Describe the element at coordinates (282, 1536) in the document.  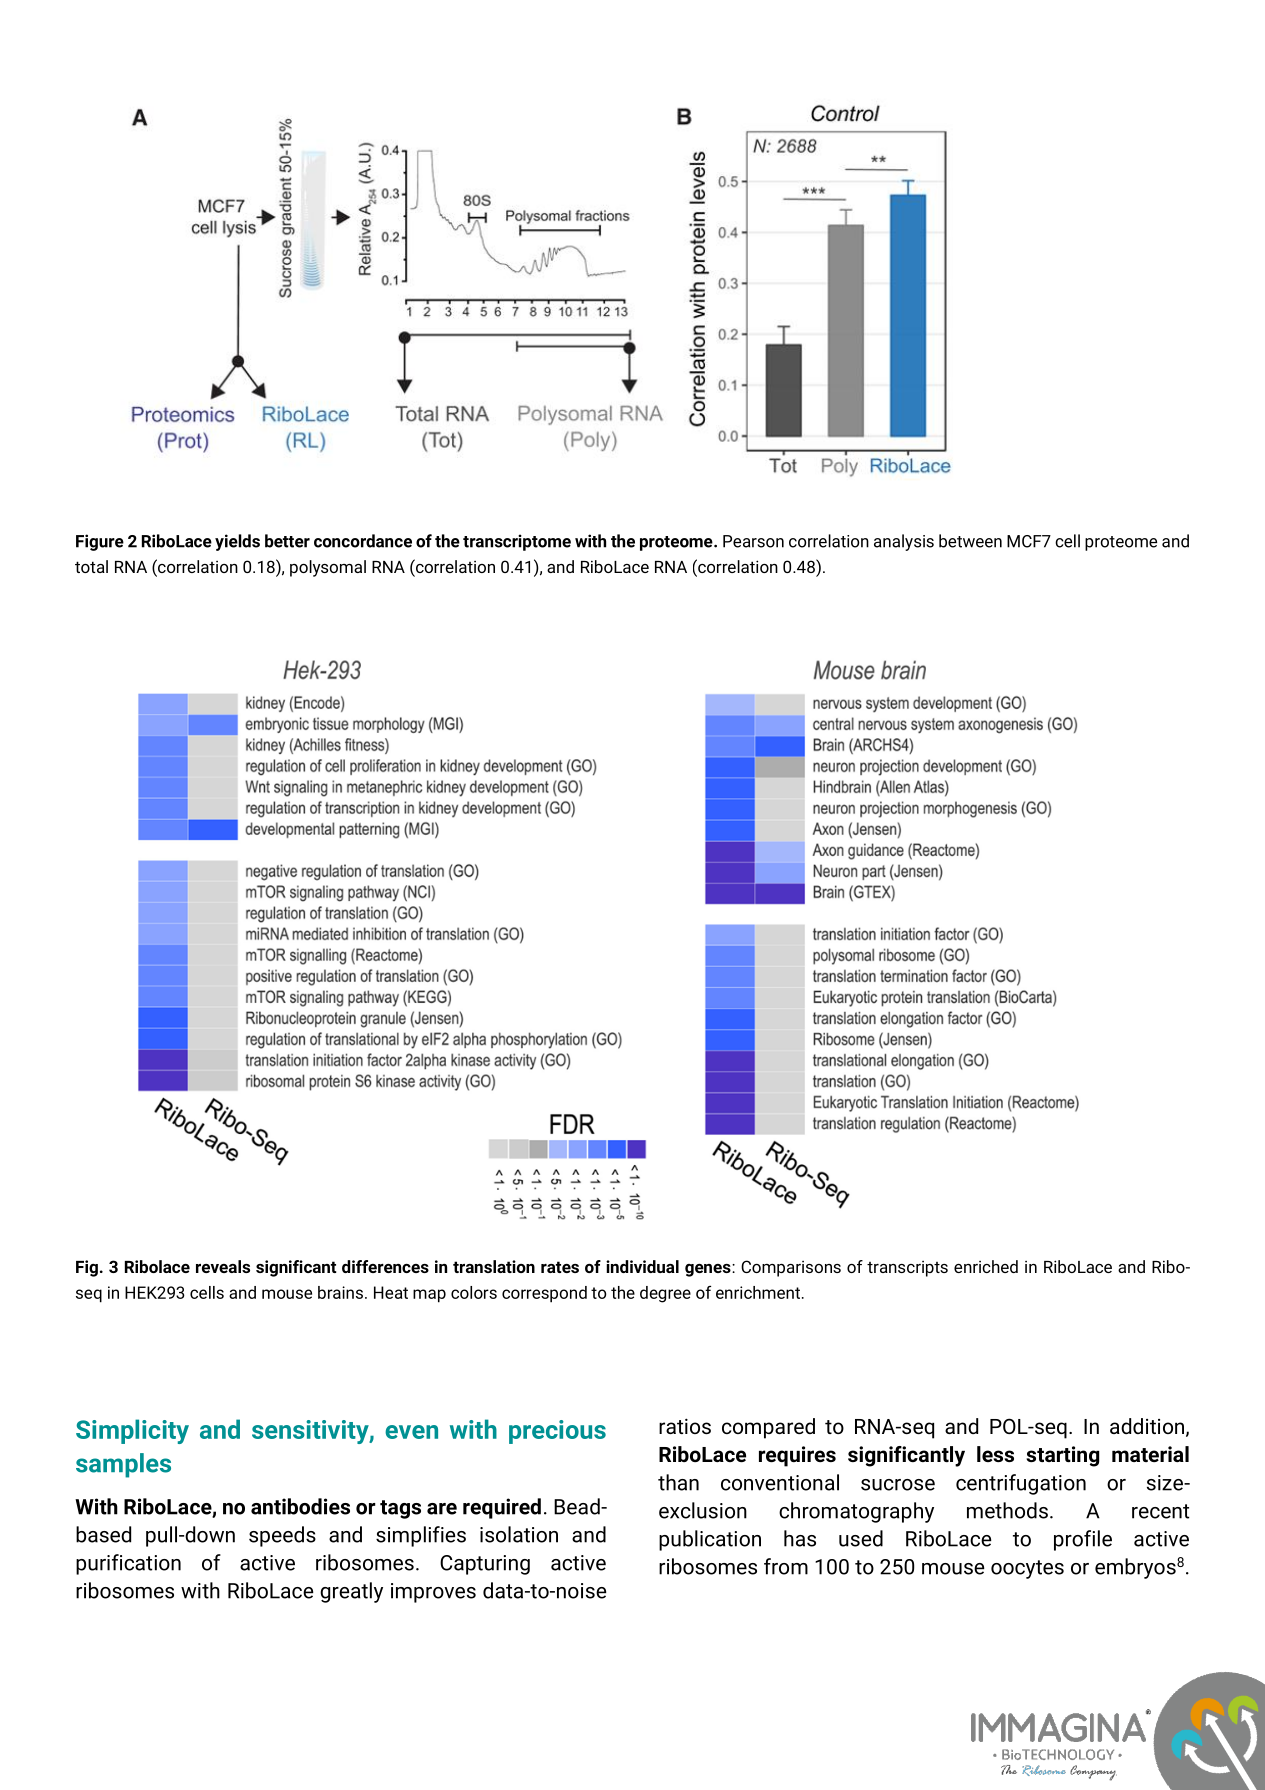
I see `speeds` at that location.
